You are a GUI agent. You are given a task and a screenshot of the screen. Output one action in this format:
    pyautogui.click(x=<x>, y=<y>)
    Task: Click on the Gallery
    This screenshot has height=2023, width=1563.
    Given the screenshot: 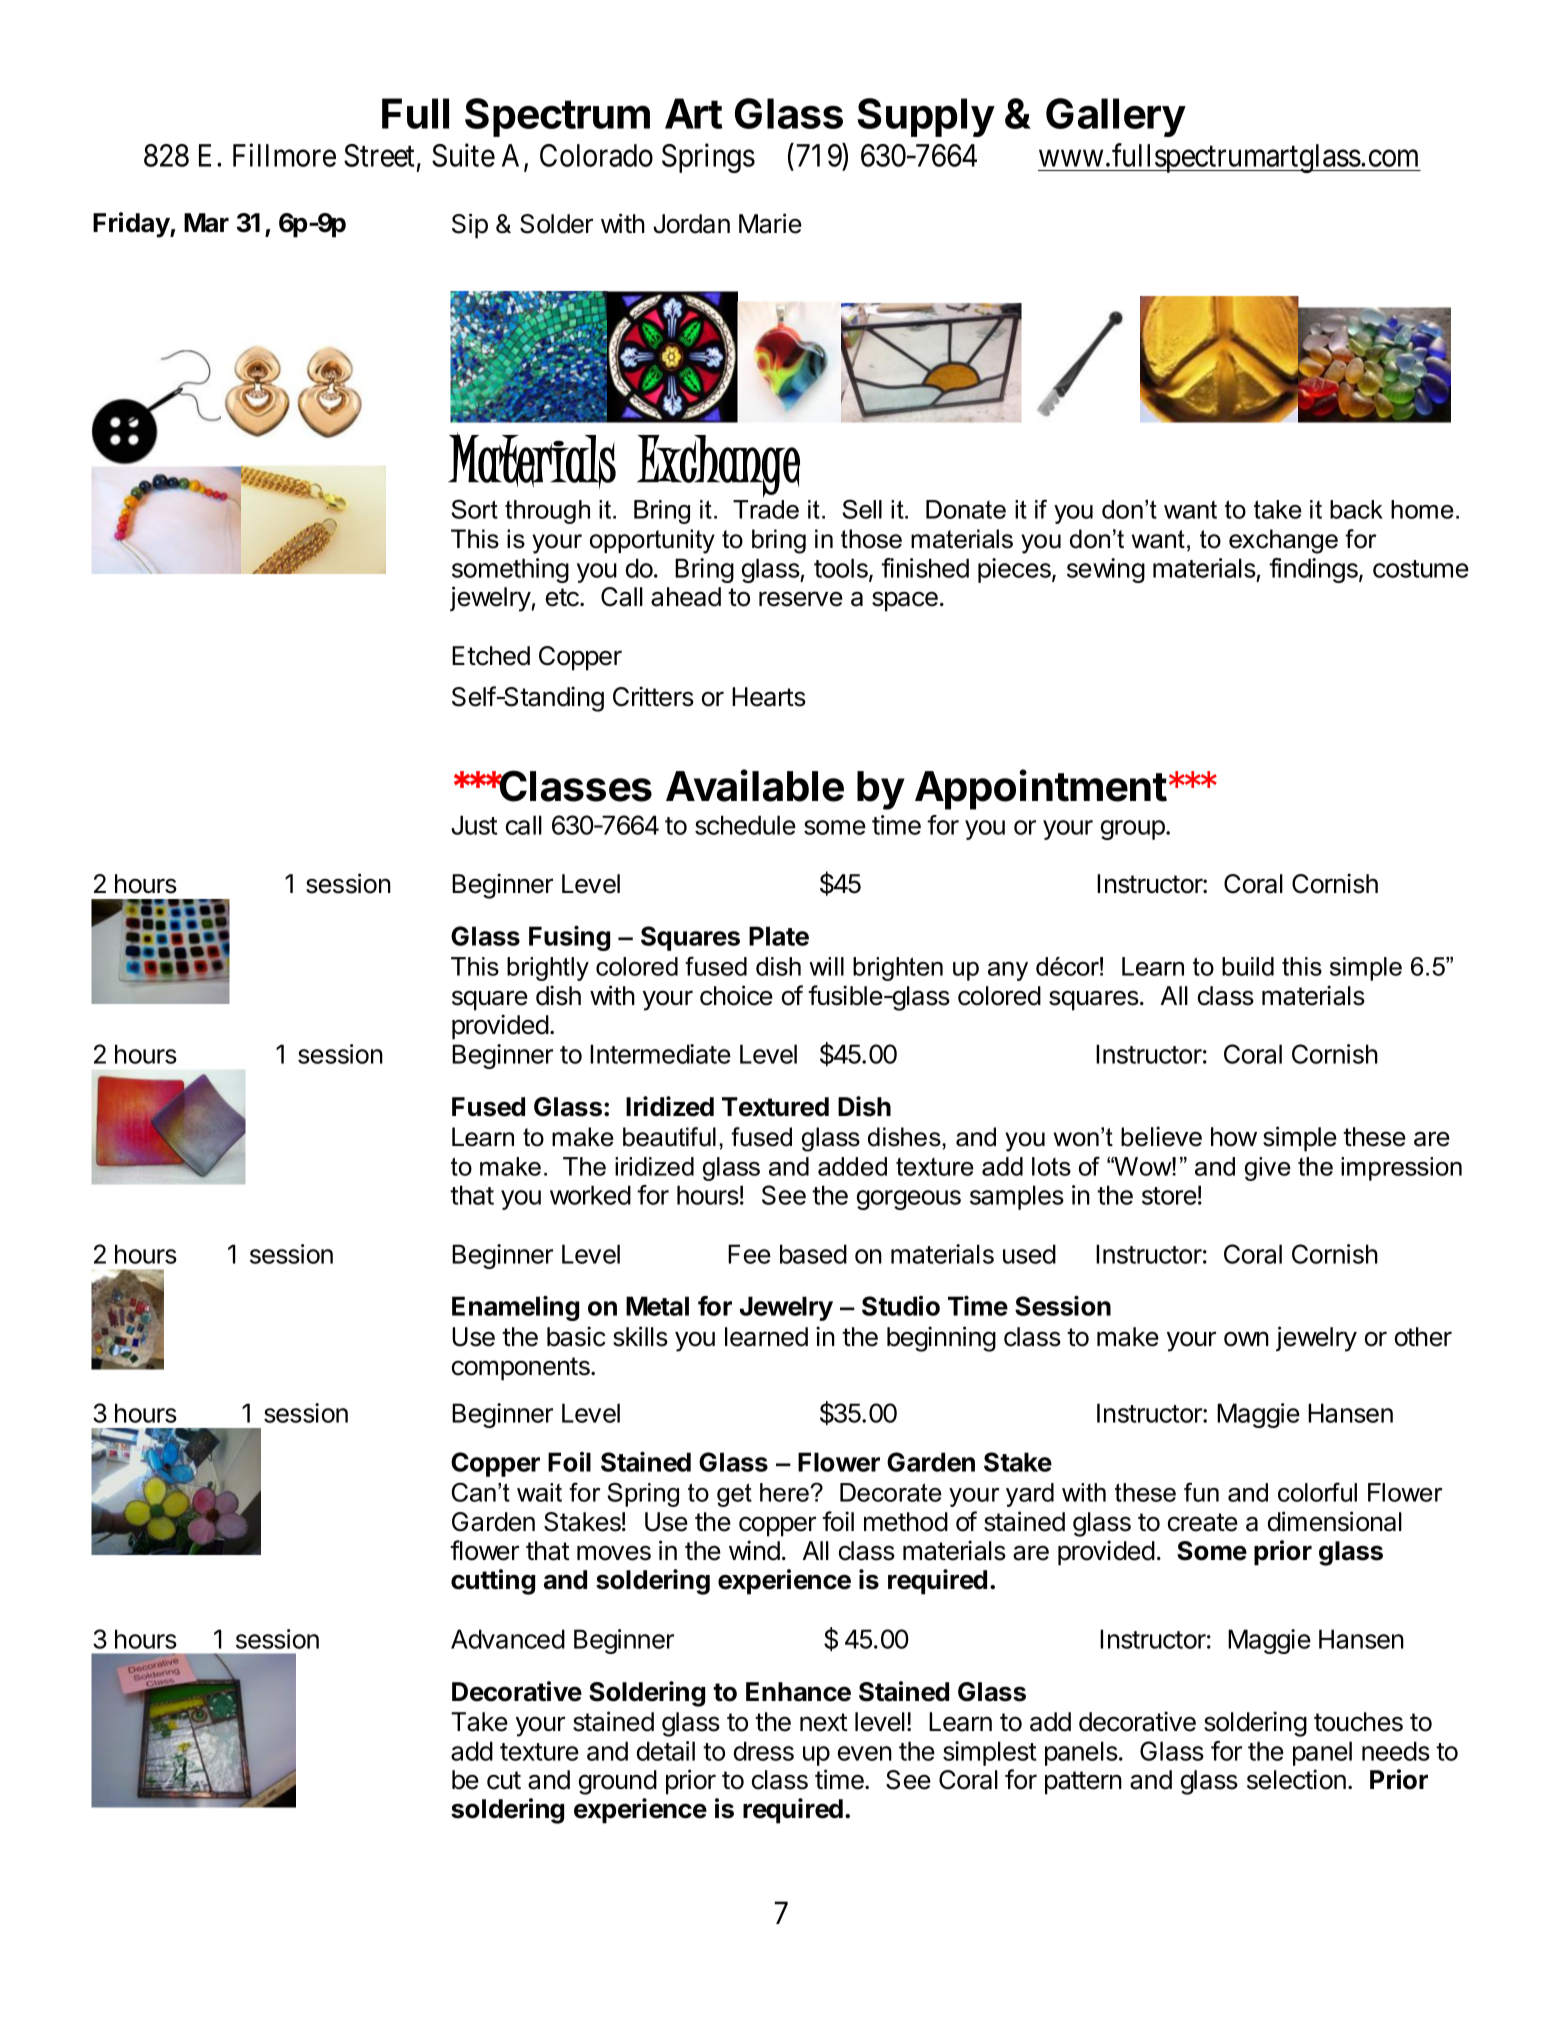 What is the action you would take?
    pyautogui.click(x=1116, y=117)
